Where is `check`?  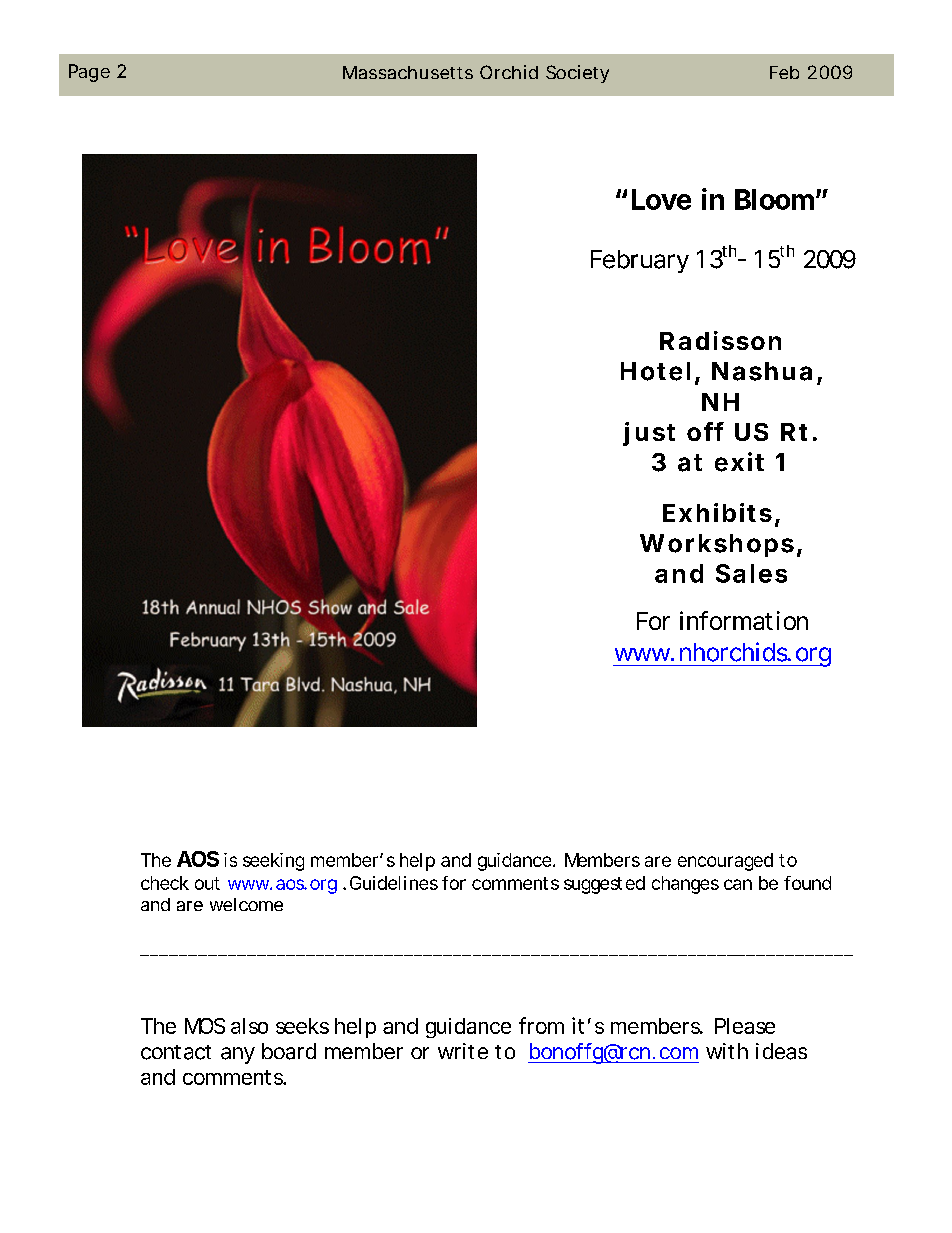 check is located at coordinates (165, 883).
